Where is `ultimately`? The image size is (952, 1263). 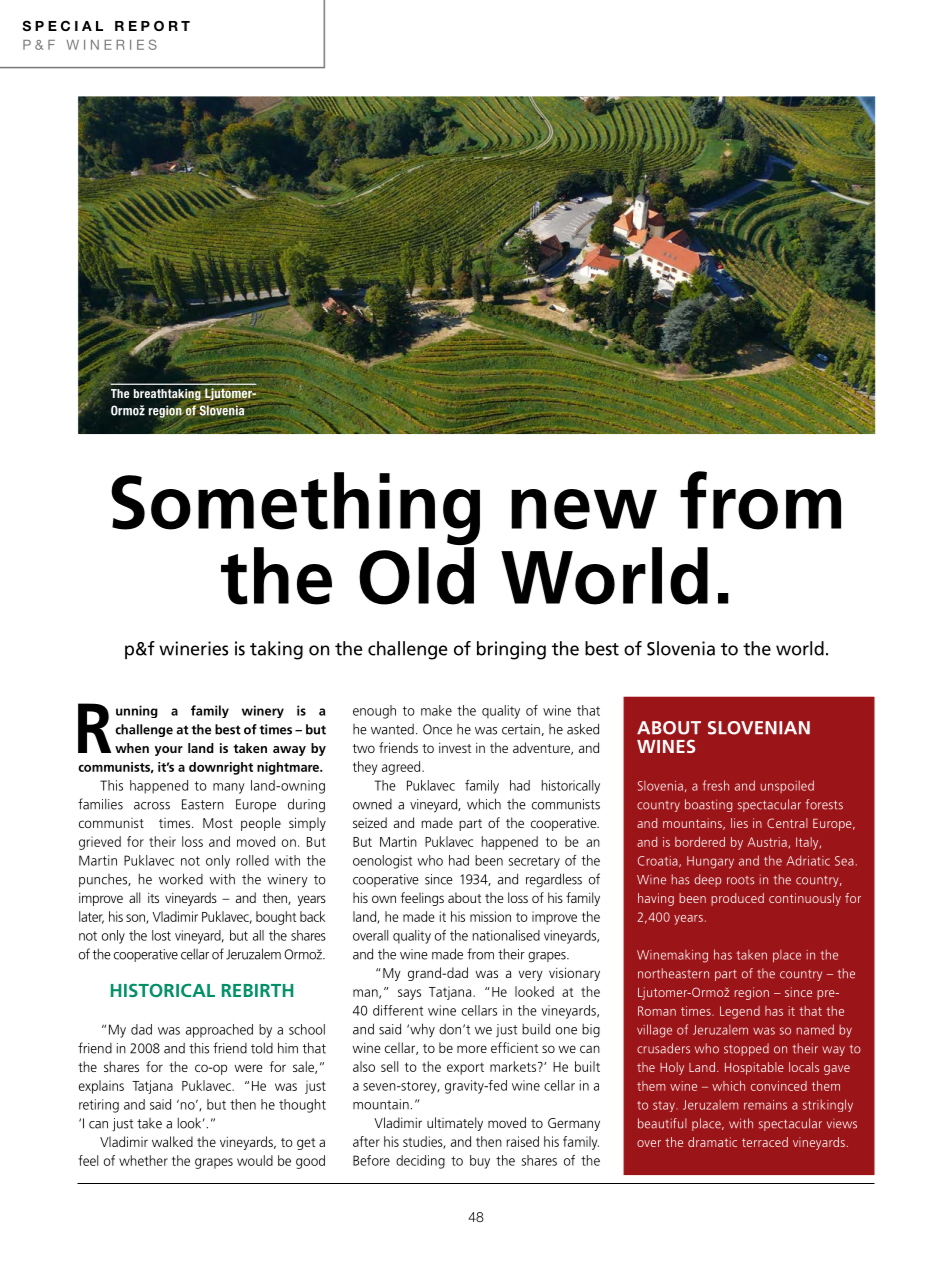
ultimately is located at coordinates (455, 1124).
